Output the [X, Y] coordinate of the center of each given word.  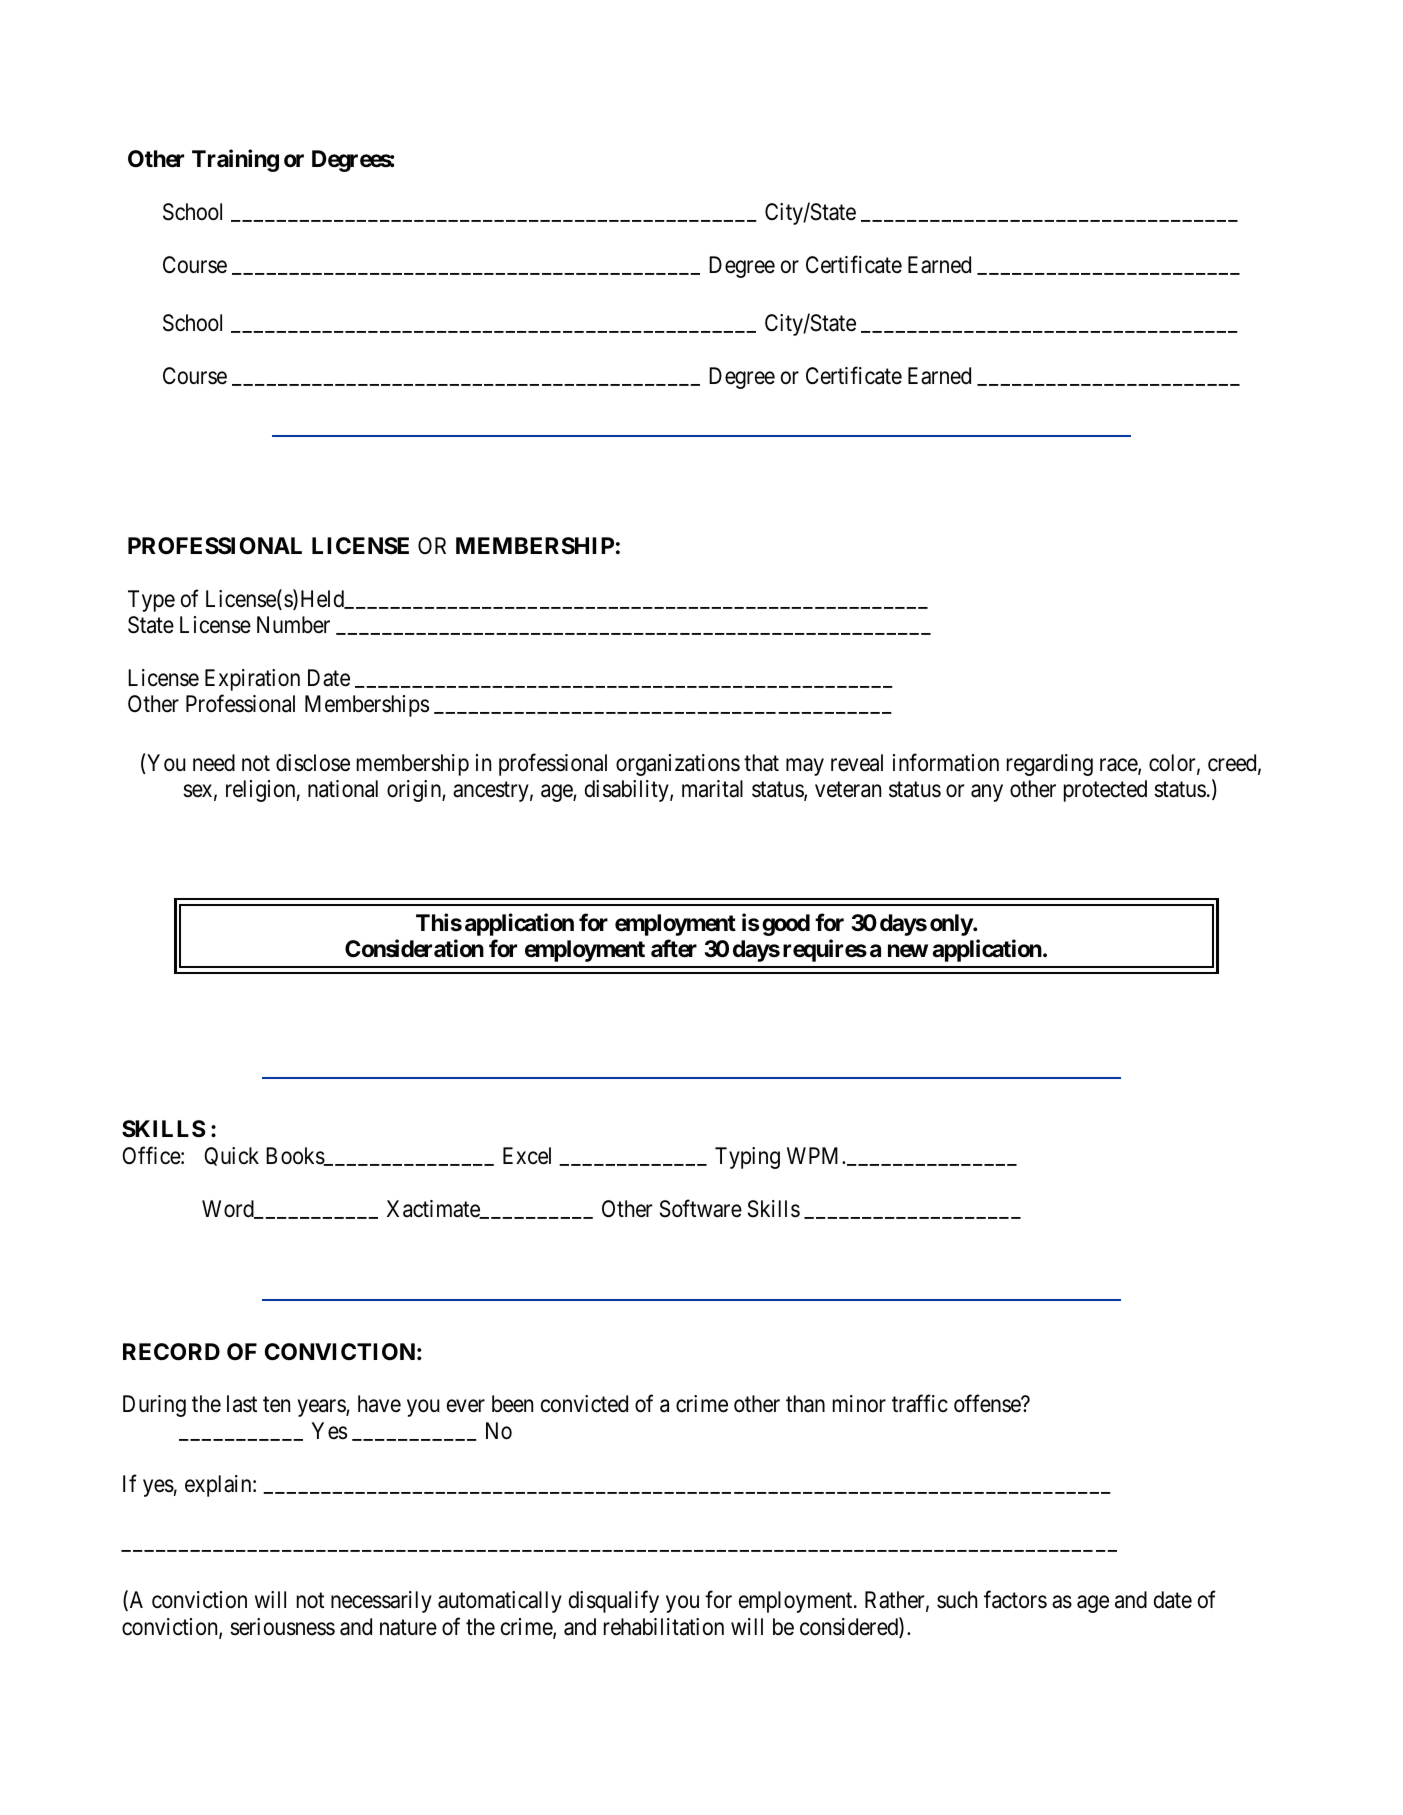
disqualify [614, 1602]
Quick [231, 1156]
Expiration [252, 680]
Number [293, 625]
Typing [747, 1158]
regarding [1050, 765]
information [946, 762]
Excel [527, 1156]
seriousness [282, 1627]
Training [235, 160]
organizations [678, 765]
